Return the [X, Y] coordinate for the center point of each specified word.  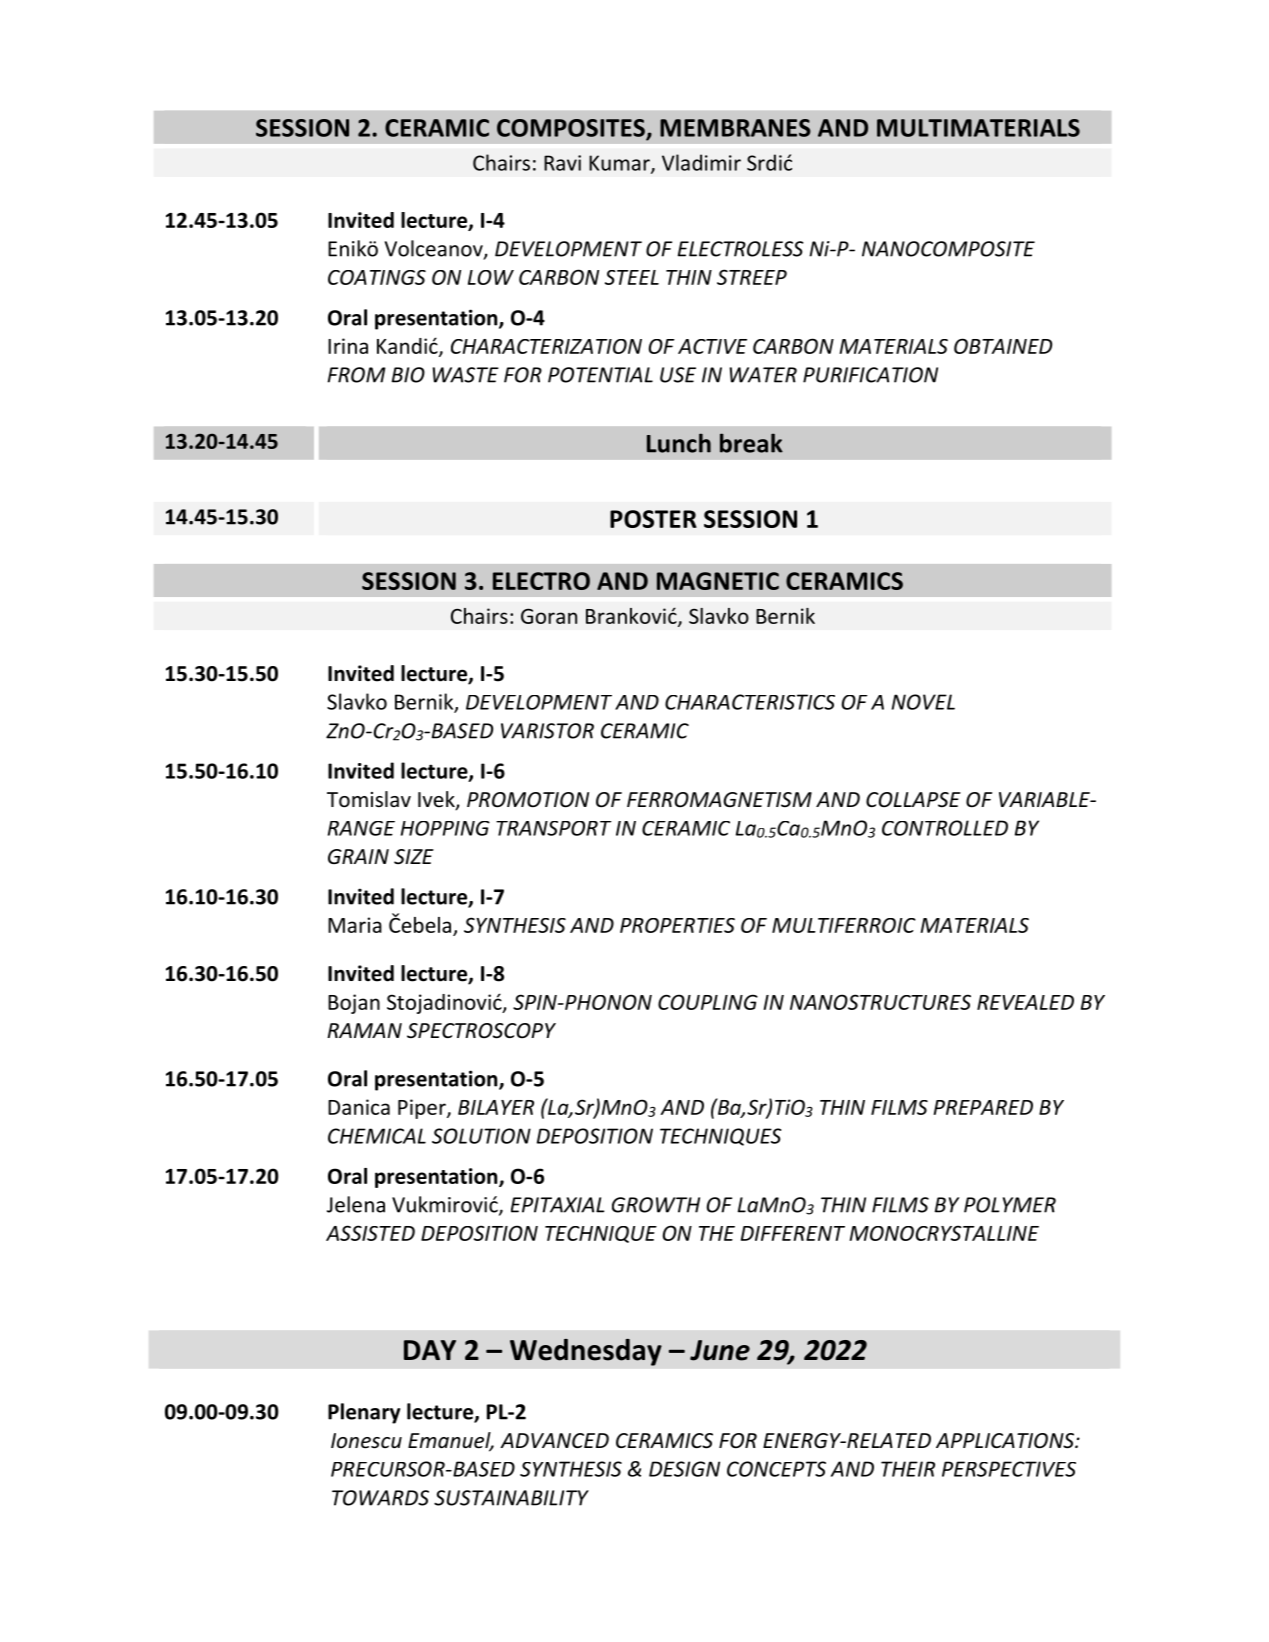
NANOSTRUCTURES [880, 1002]
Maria [355, 925]
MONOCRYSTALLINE [944, 1233]
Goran [549, 616]
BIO [408, 375]
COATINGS [377, 277]
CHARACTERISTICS [750, 702]
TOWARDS [380, 1498]
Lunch [679, 443]
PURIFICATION [870, 375]
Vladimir [701, 162]
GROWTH [656, 1205]
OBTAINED [1003, 346]
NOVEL [923, 702]
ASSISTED [370, 1233]
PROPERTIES [677, 925]
